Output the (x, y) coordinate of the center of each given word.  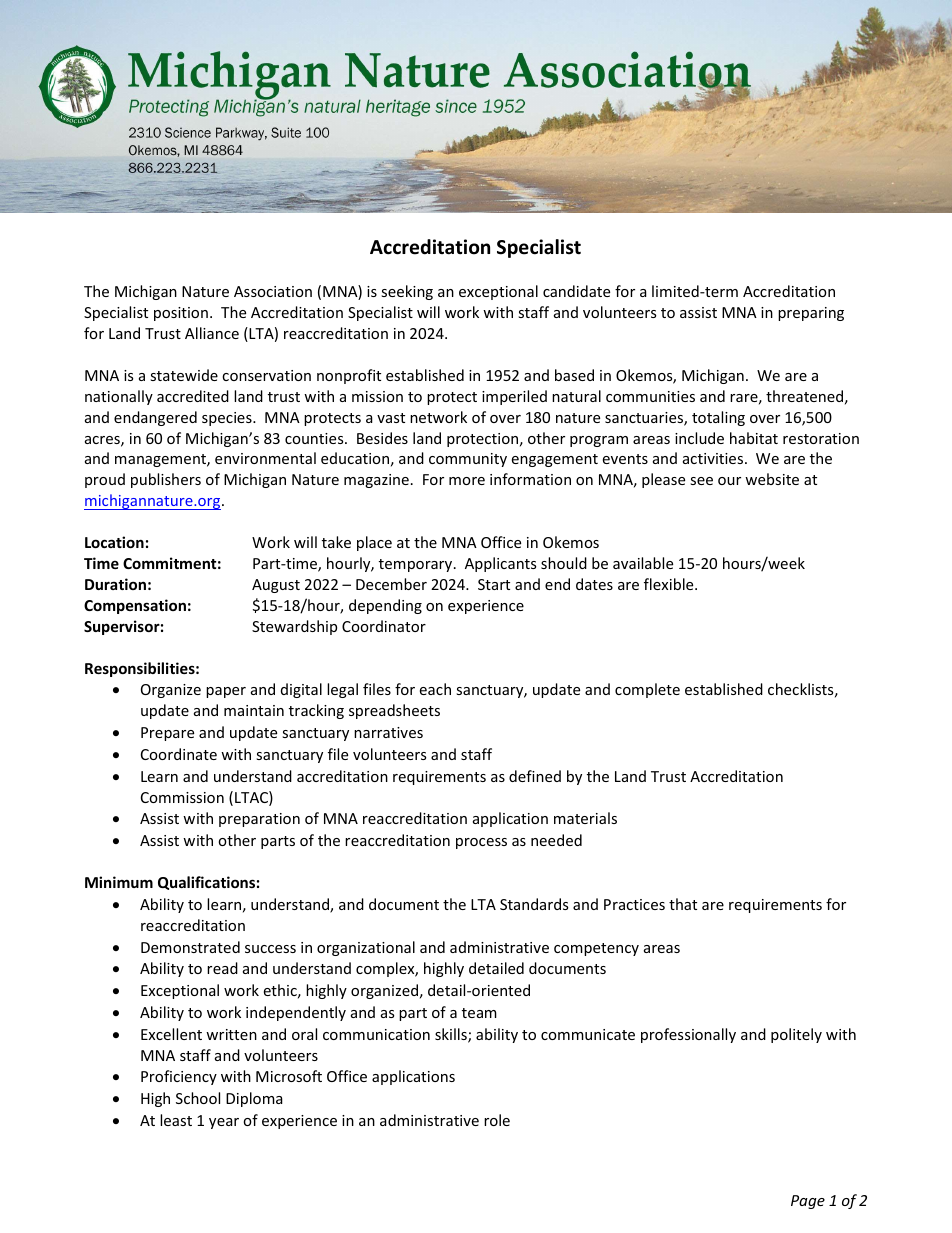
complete (647, 690)
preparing (811, 314)
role (497, 1120)
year (224, 1123)
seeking (407, 292)
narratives (388, 732)
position (181, 314)
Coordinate (179, 754)
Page (808, 1202)
